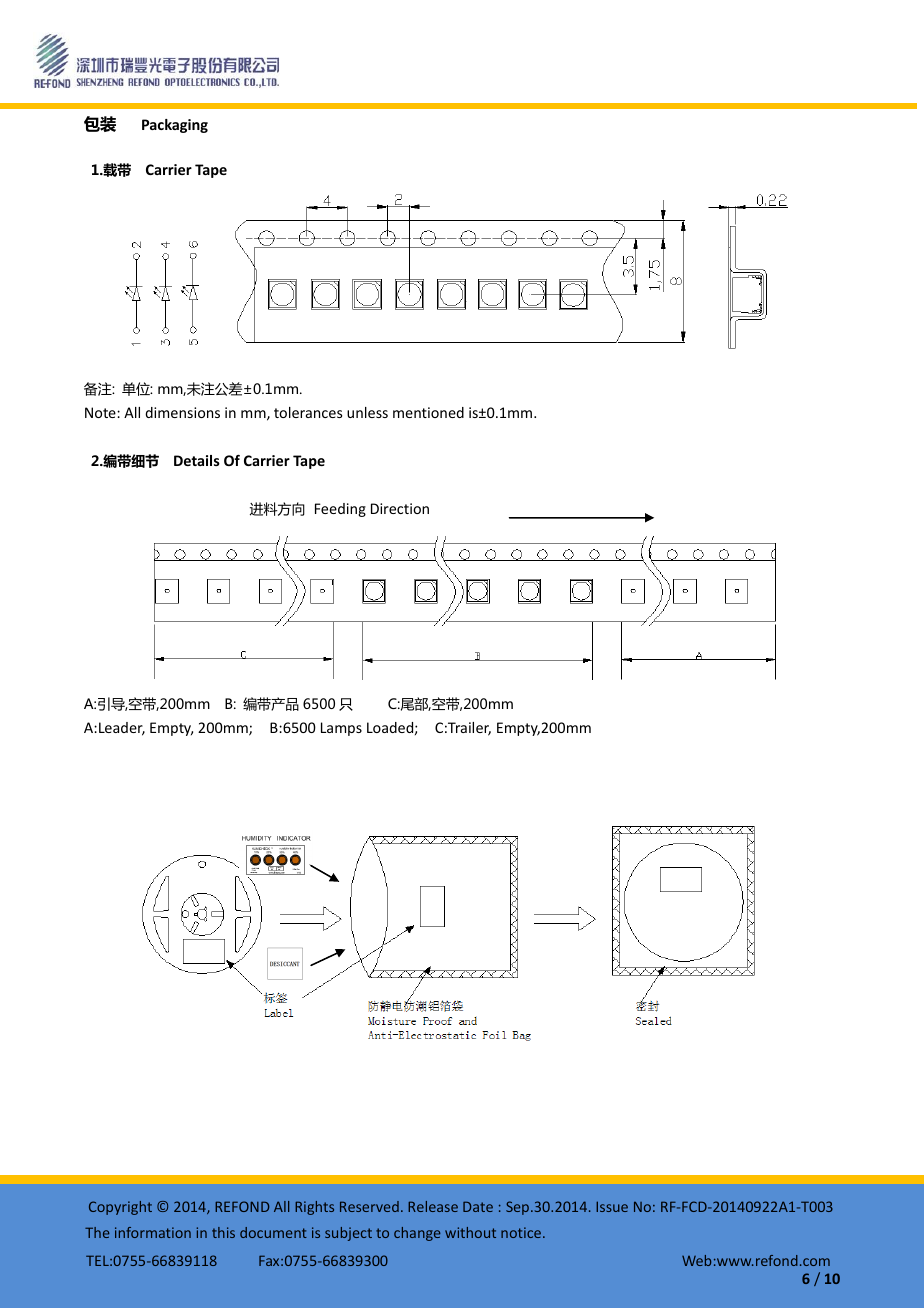  What do you see at coordinates (433, 1206) in the image?
I see `Release` at bounding box center [433, 1206].
